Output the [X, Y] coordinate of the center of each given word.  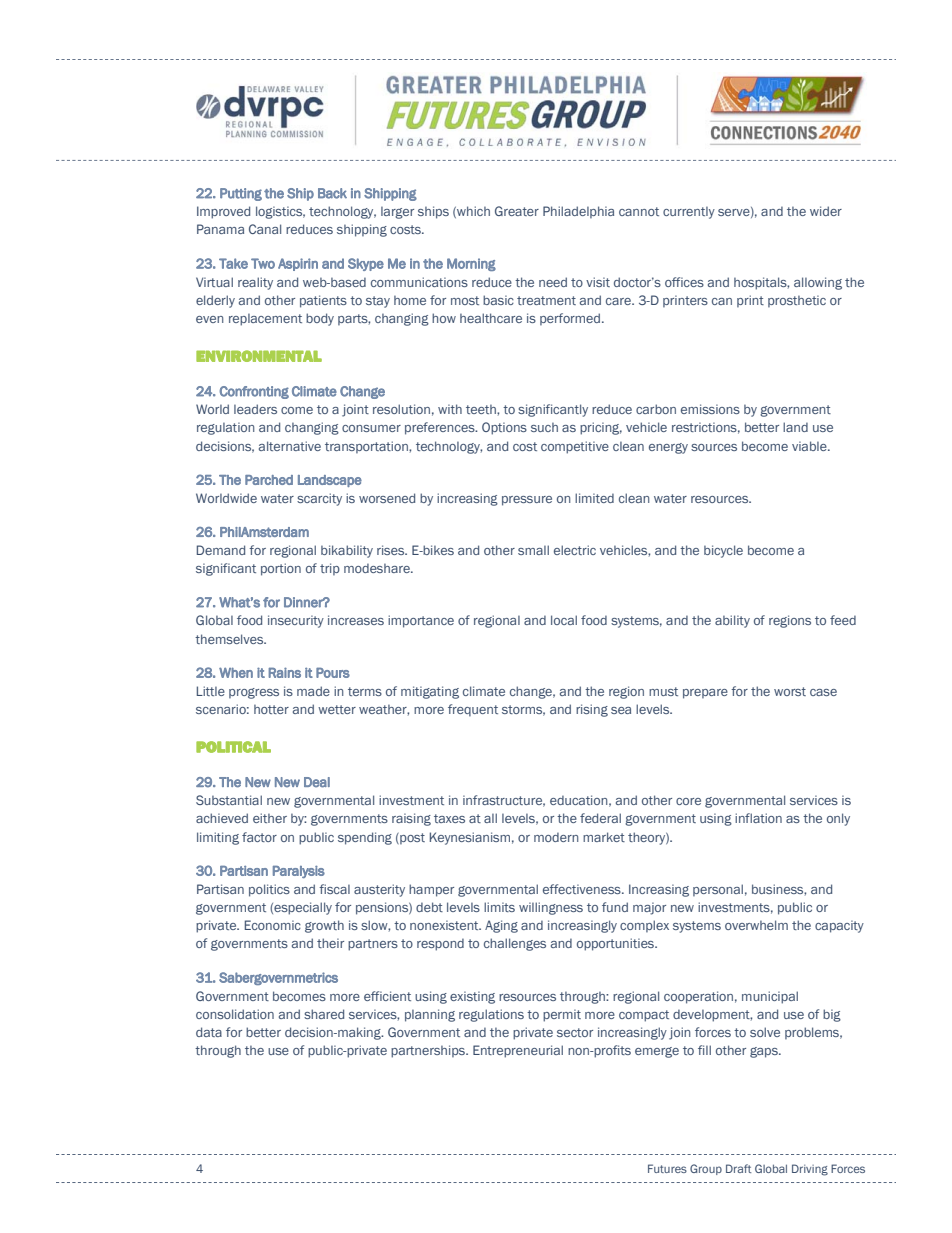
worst [790, 691]
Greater [517, 211]
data [209, 1032]
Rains [285, 672]
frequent [473, 710]
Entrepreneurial [518, 1051]
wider [826, 211]
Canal [265, 229]
